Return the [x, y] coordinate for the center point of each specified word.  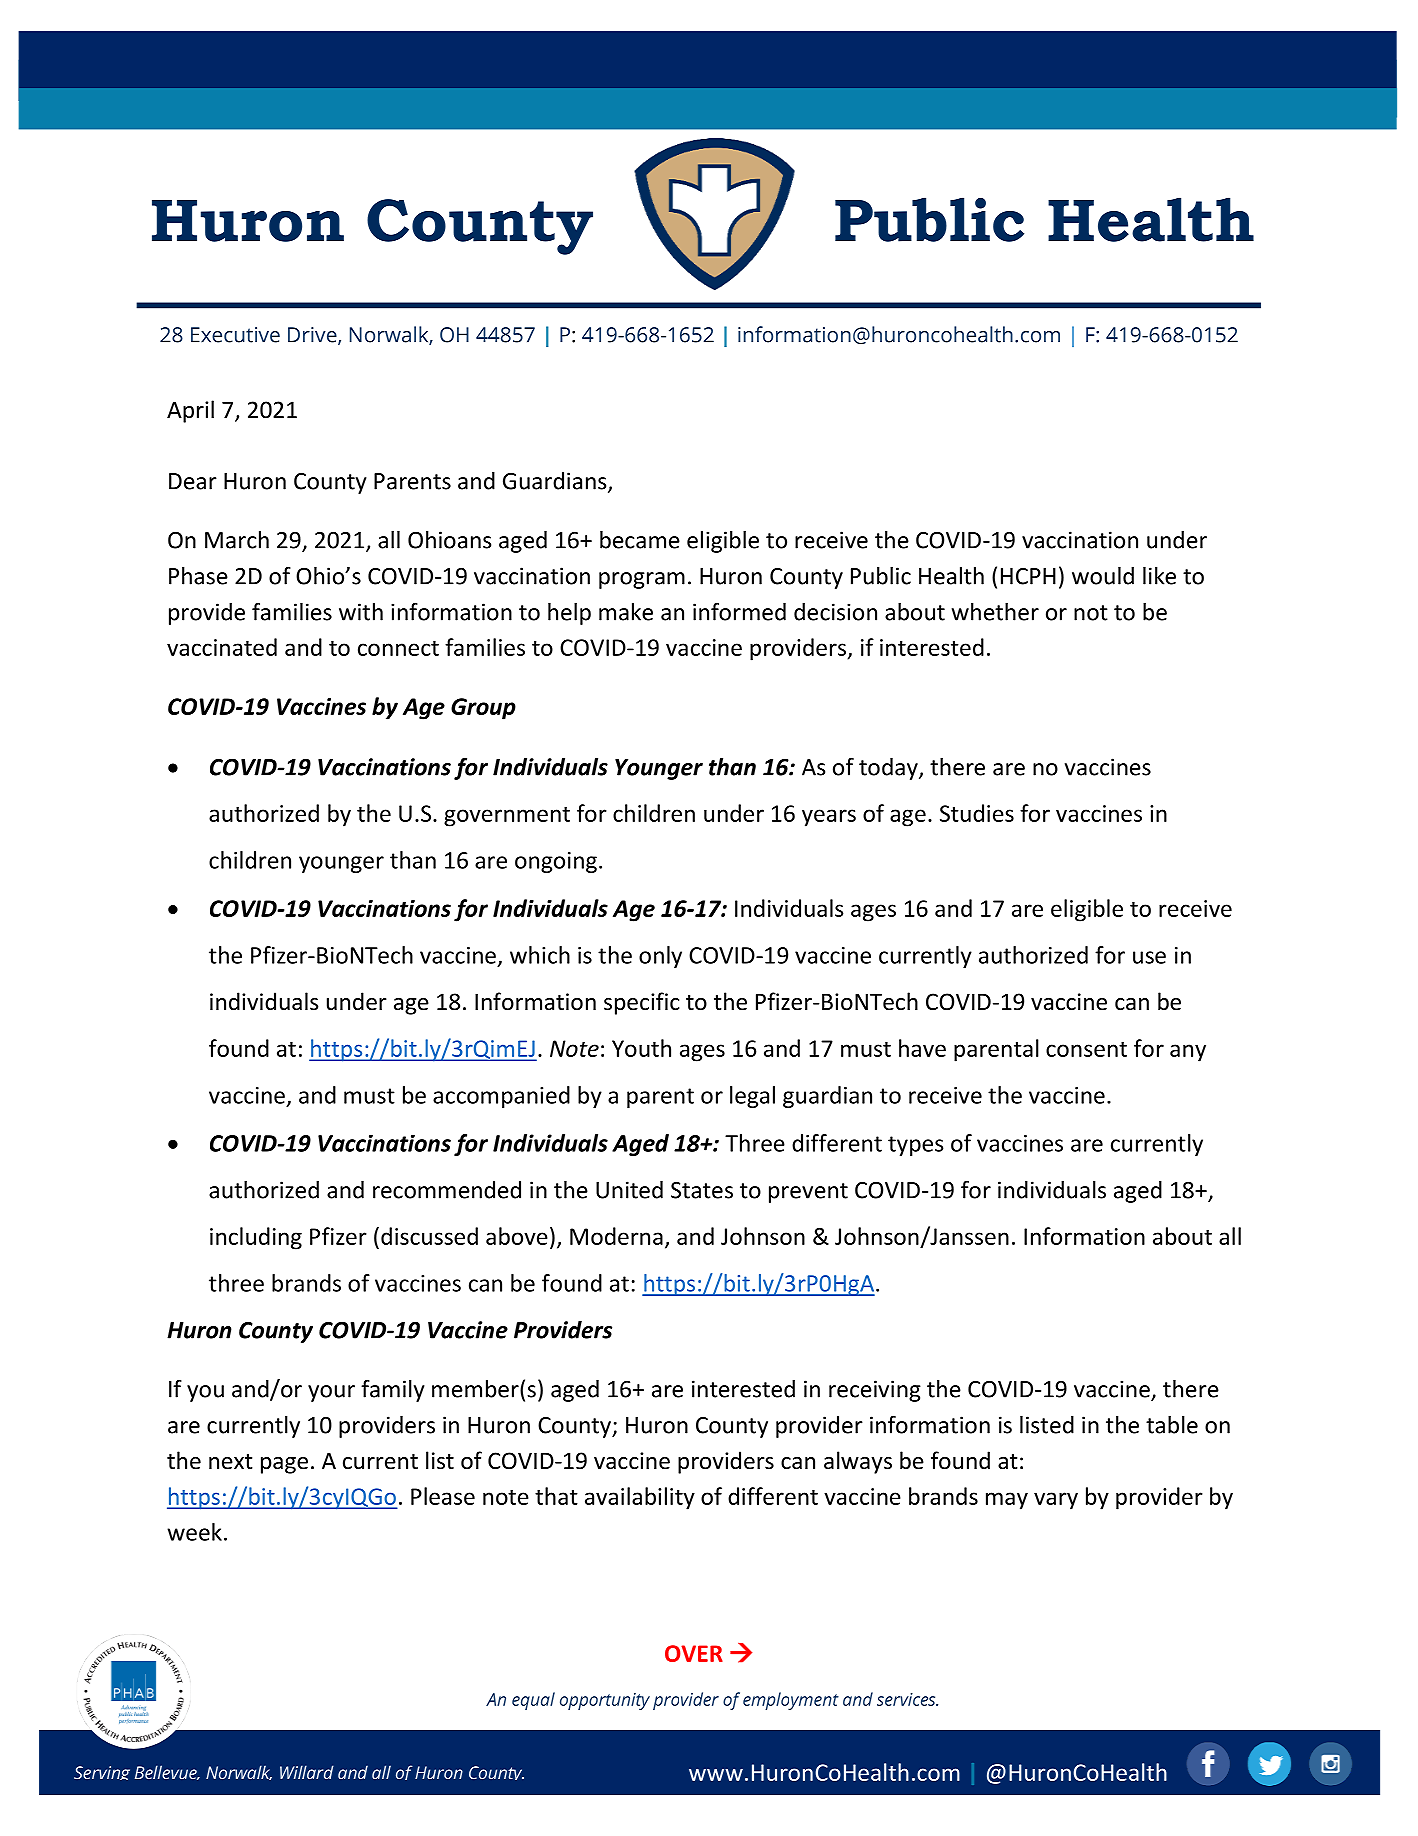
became [640, 540]
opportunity [605, 1701]
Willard [307, 1772]
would [1103, 576]
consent [1086, 1049]
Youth [641, 1048]
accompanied [501, 1097]
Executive [235, 335]
